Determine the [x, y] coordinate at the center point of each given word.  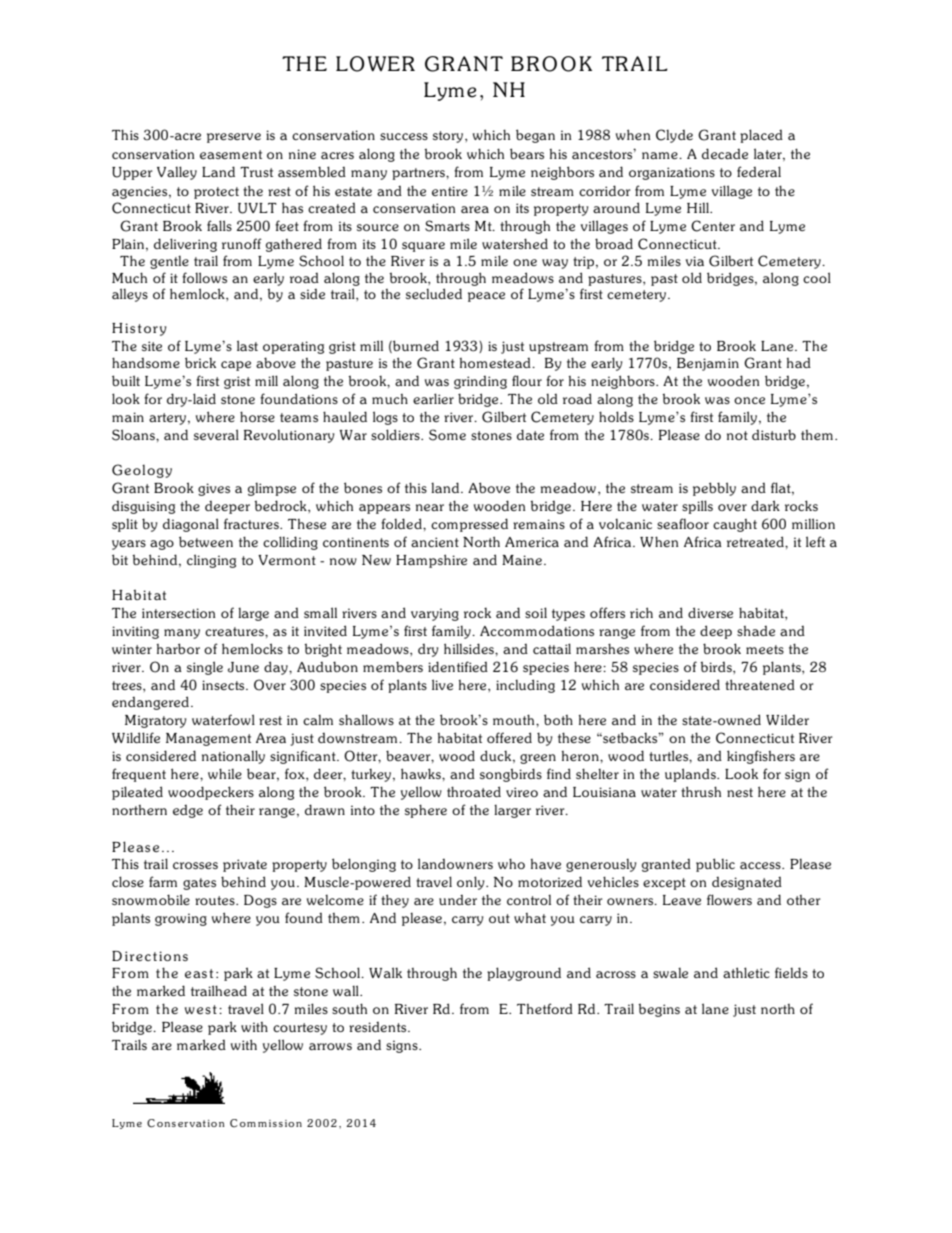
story [449, 137]
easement [231, 154]
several [216, 434]
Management [208, 739]
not [737, 435]
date [530, 434]
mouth [515, 719]
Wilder [787, 720]
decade [725, 153]
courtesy [300, 1029]
